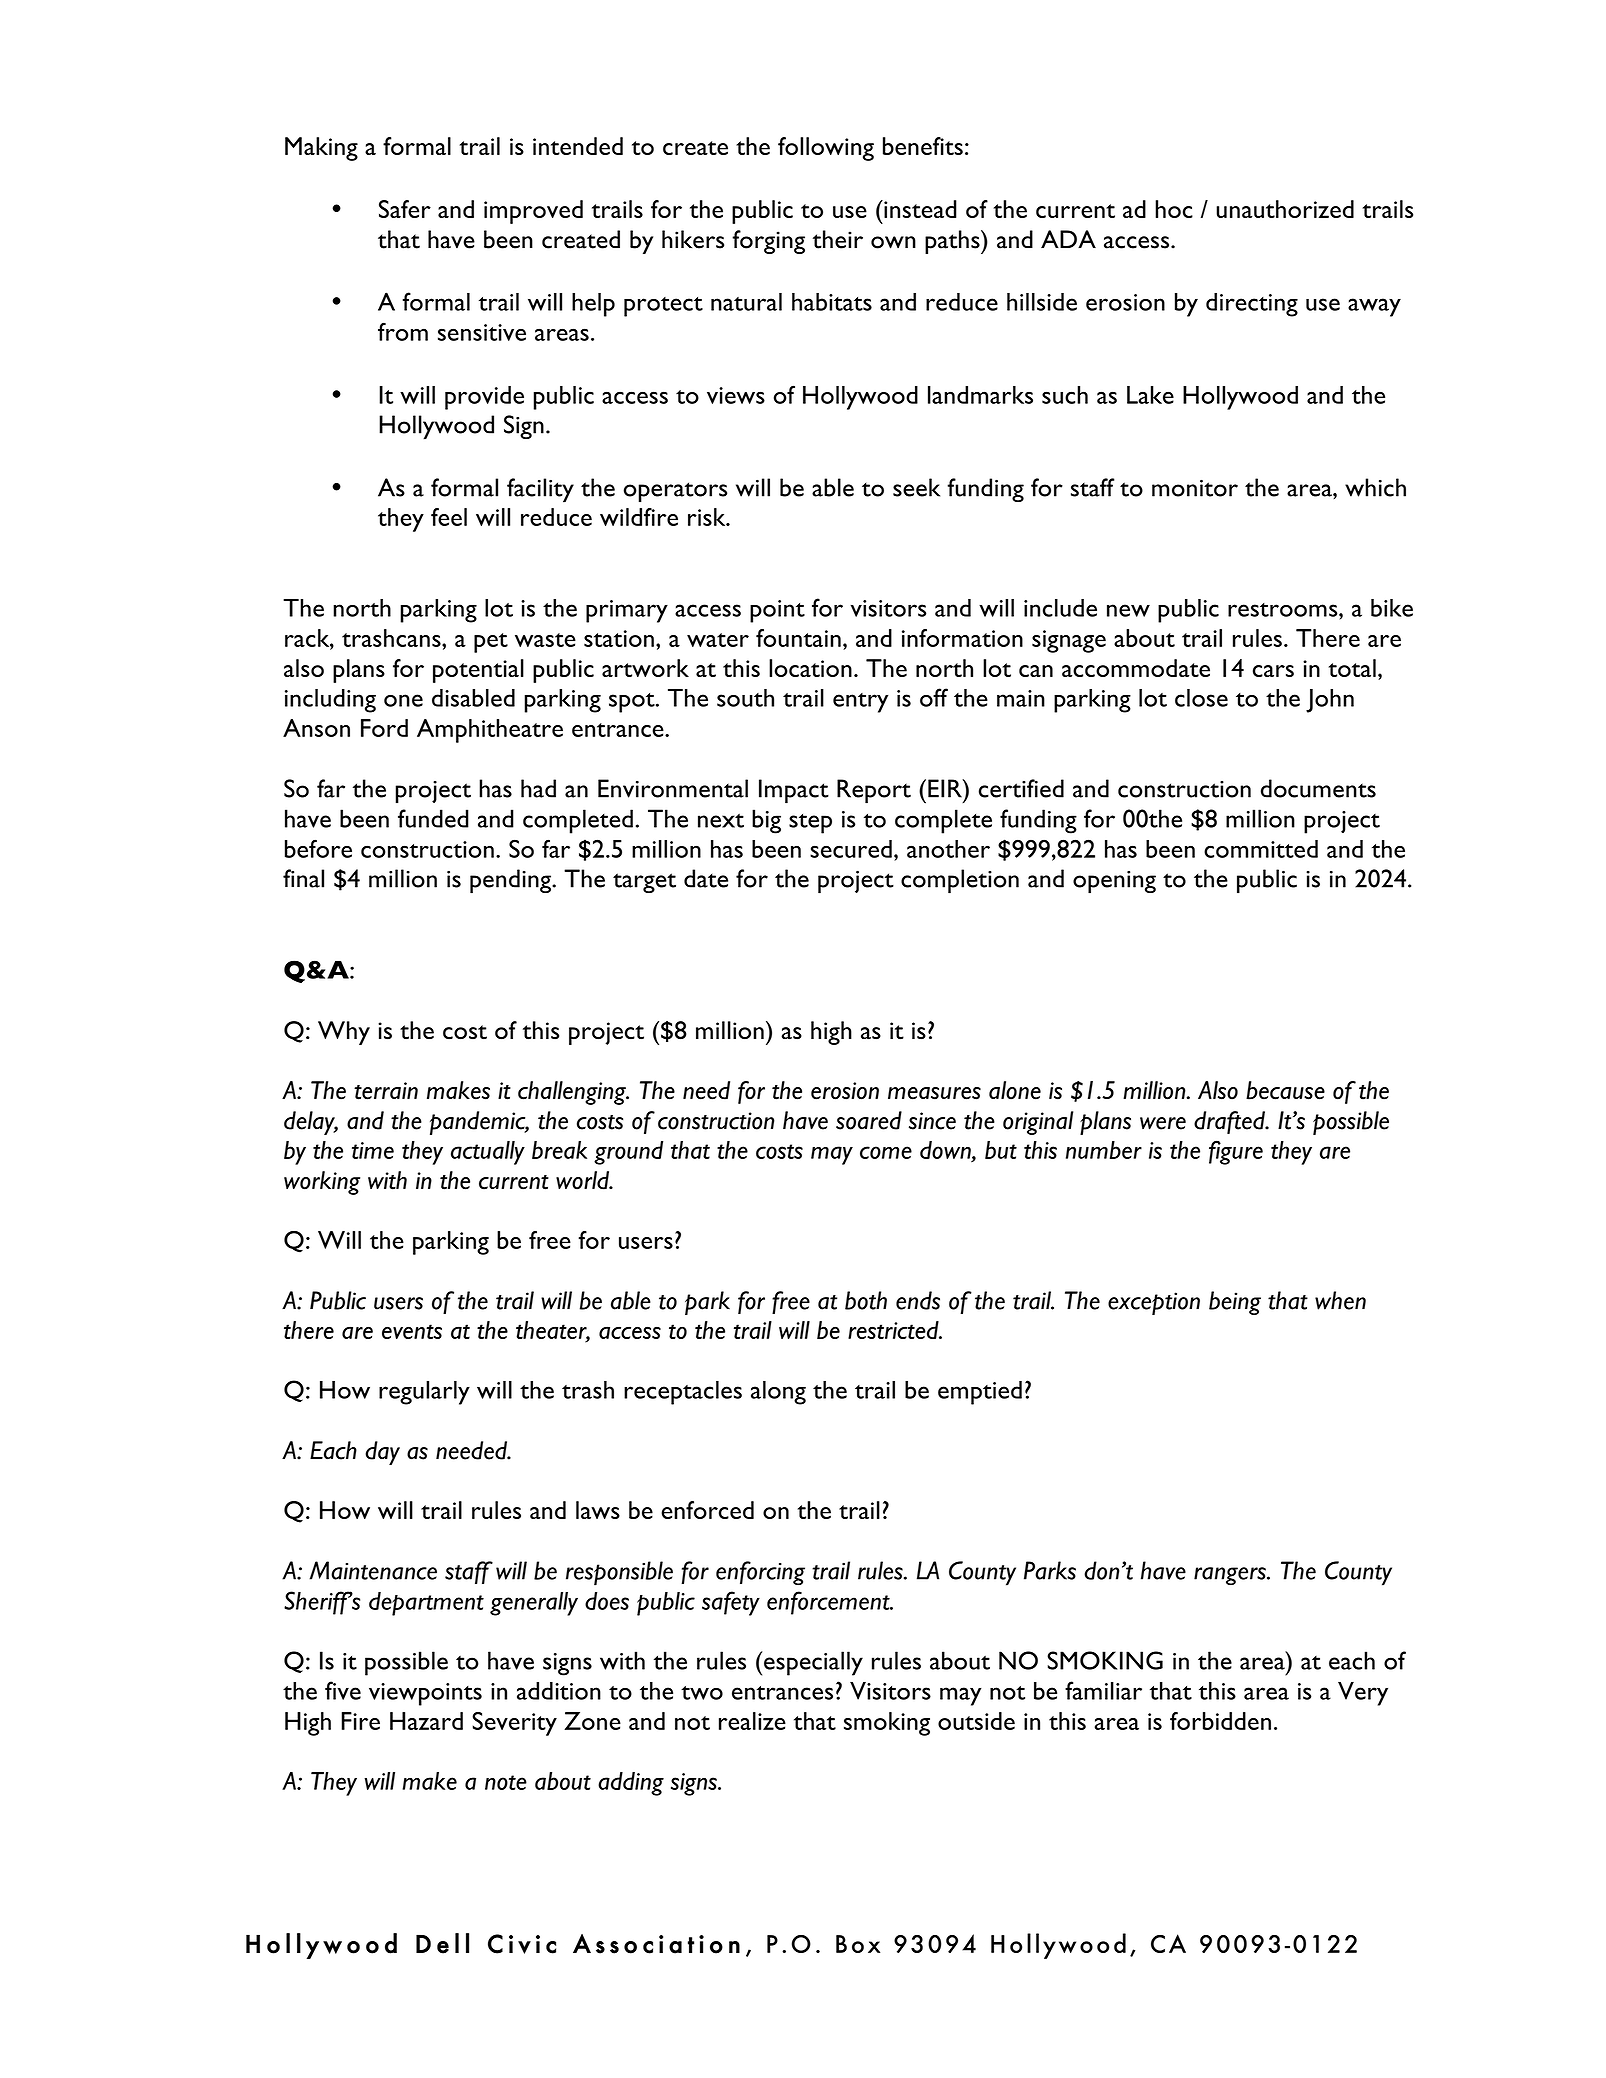 The height and width of the screenshot is (2078, 1606). I want to click on their, so click(838, 239).
